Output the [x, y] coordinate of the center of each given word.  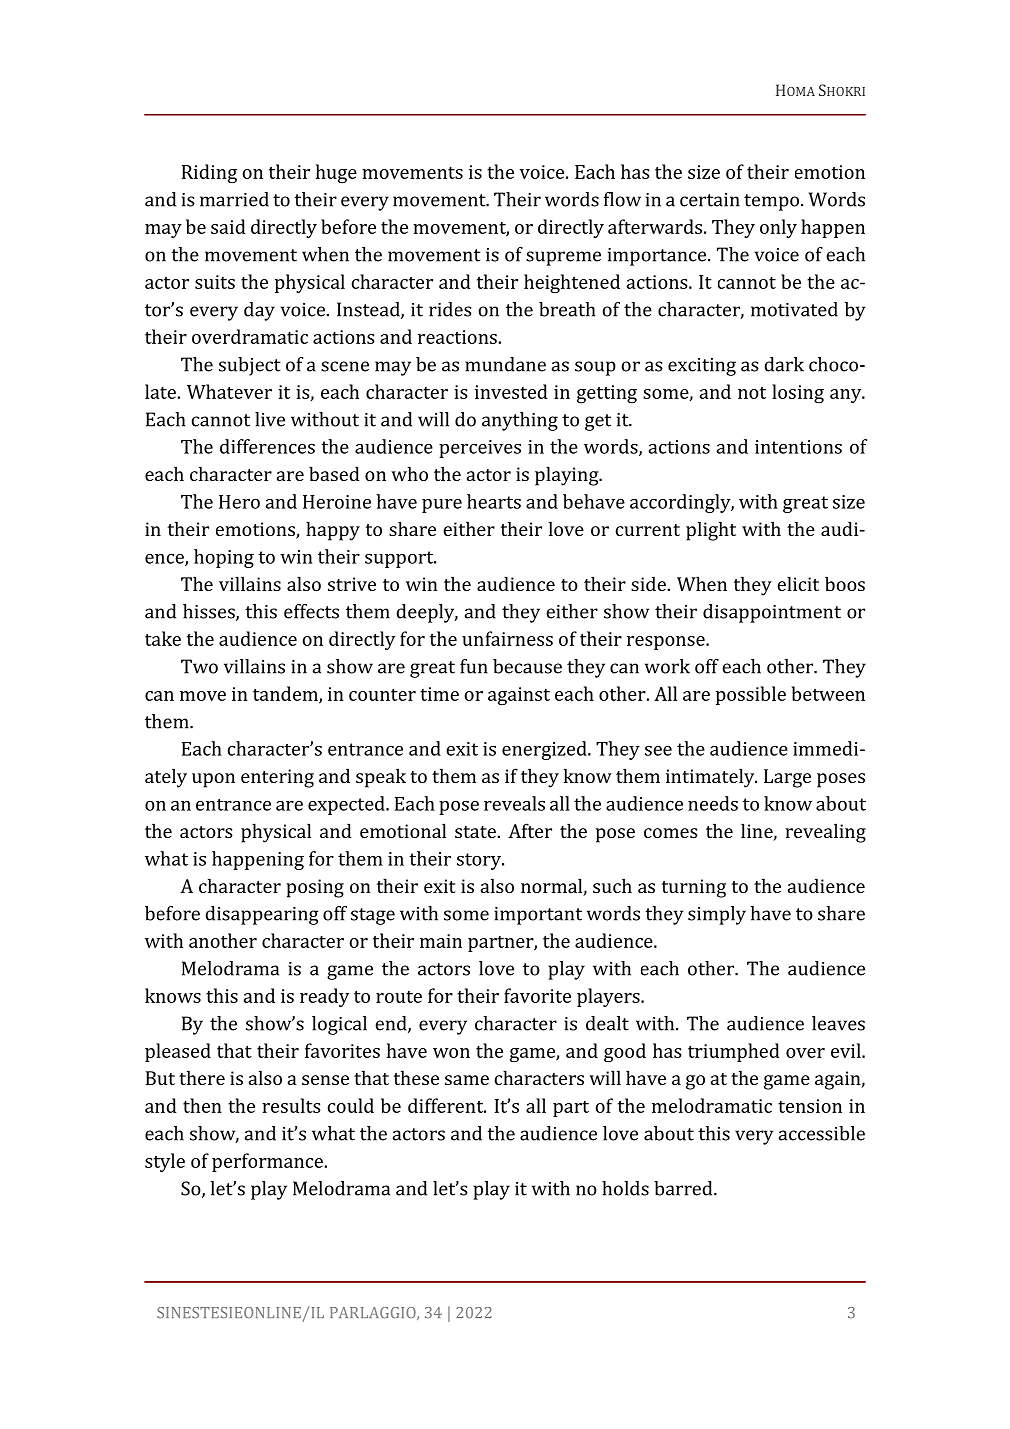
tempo [771, 202]
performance [267, 1162]
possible [751, 695]
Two [199, 666]
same [467, 1080]
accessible [822, 1133]
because [527, 666]
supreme [563, 258]
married [234, 199]
